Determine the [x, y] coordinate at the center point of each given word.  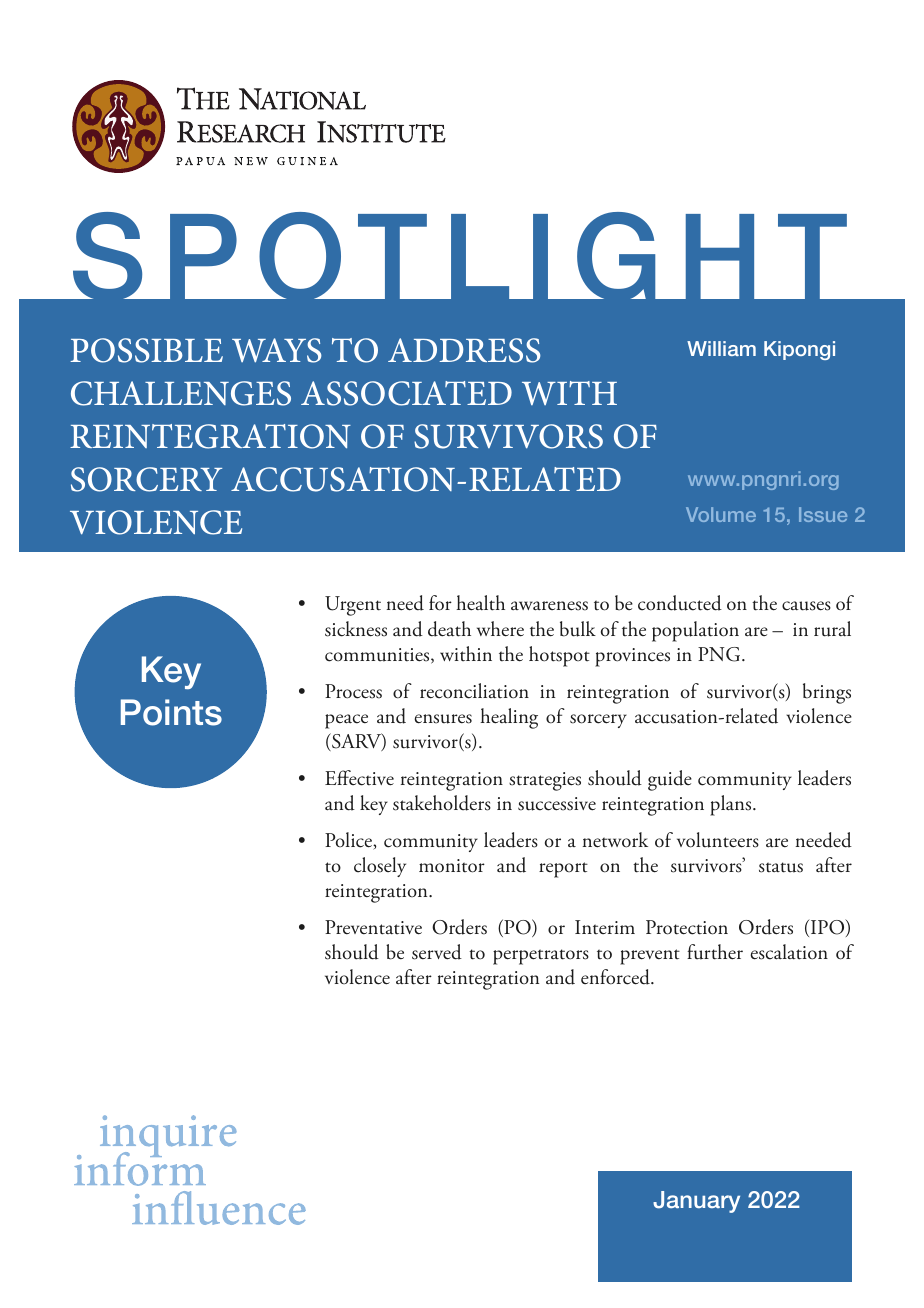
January [696, 1202]
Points [171, 712]
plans [732, 805]
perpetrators [541, 957]
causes [806, 606]
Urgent [353, 606]
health [480, 603]
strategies [545, 781]
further [715, 952]
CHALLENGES [181, 393]
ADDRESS [464, 350]
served [437, 952]
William [721, 348]
